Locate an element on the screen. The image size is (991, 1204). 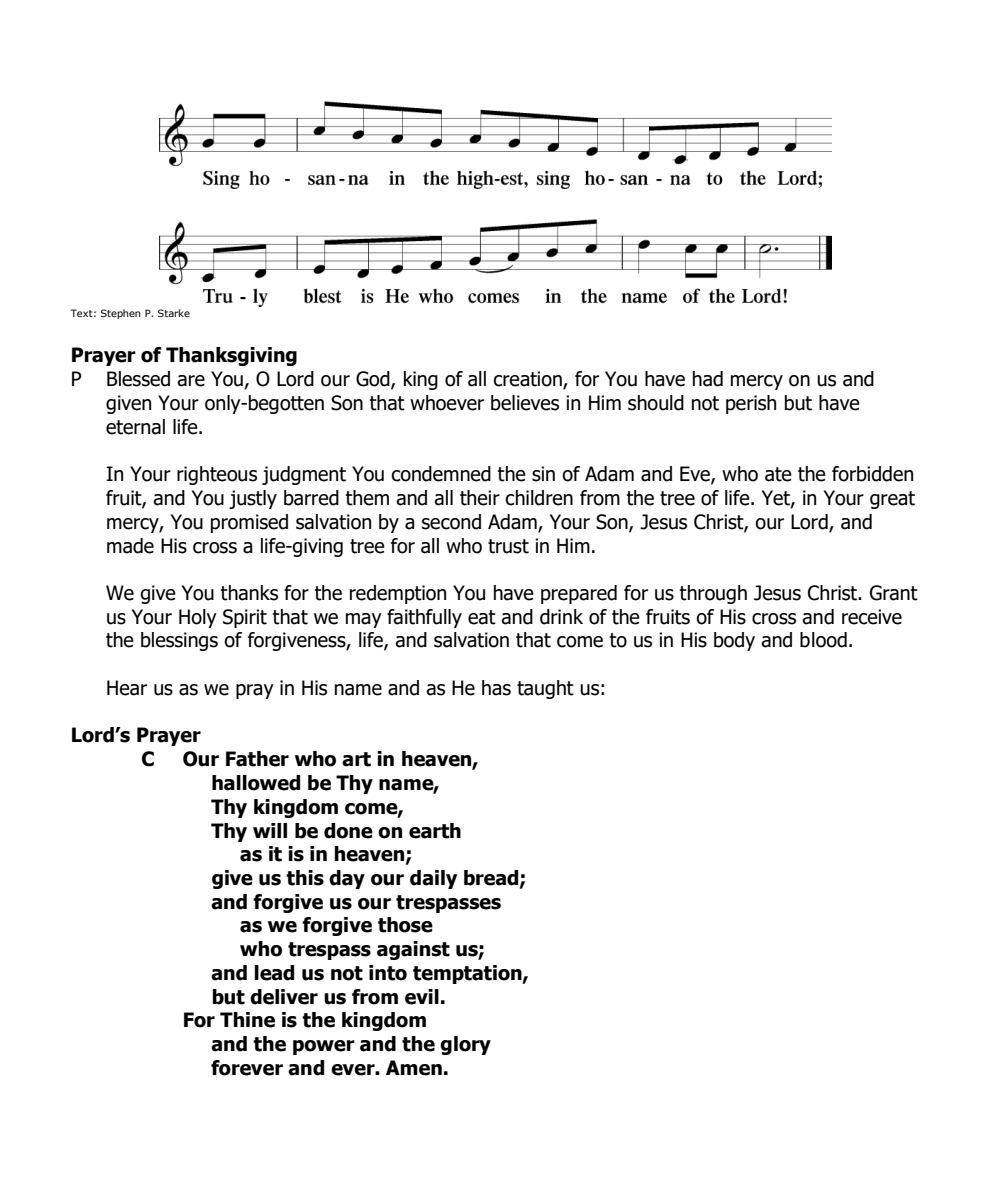
Thine is located at coordinates (247, 1020).
